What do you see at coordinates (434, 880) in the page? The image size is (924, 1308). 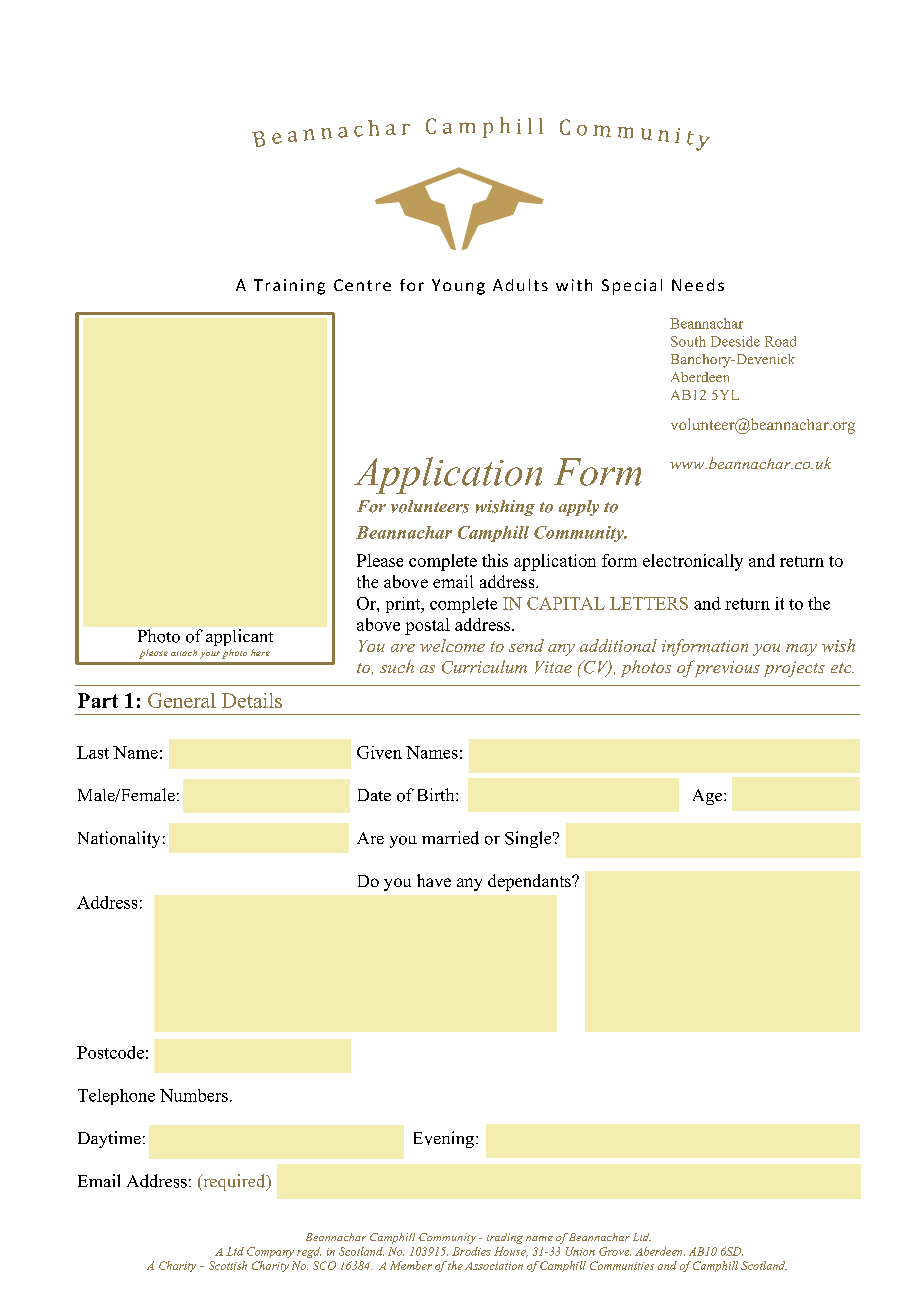 I see `have` at bounding box center [434, 880].
